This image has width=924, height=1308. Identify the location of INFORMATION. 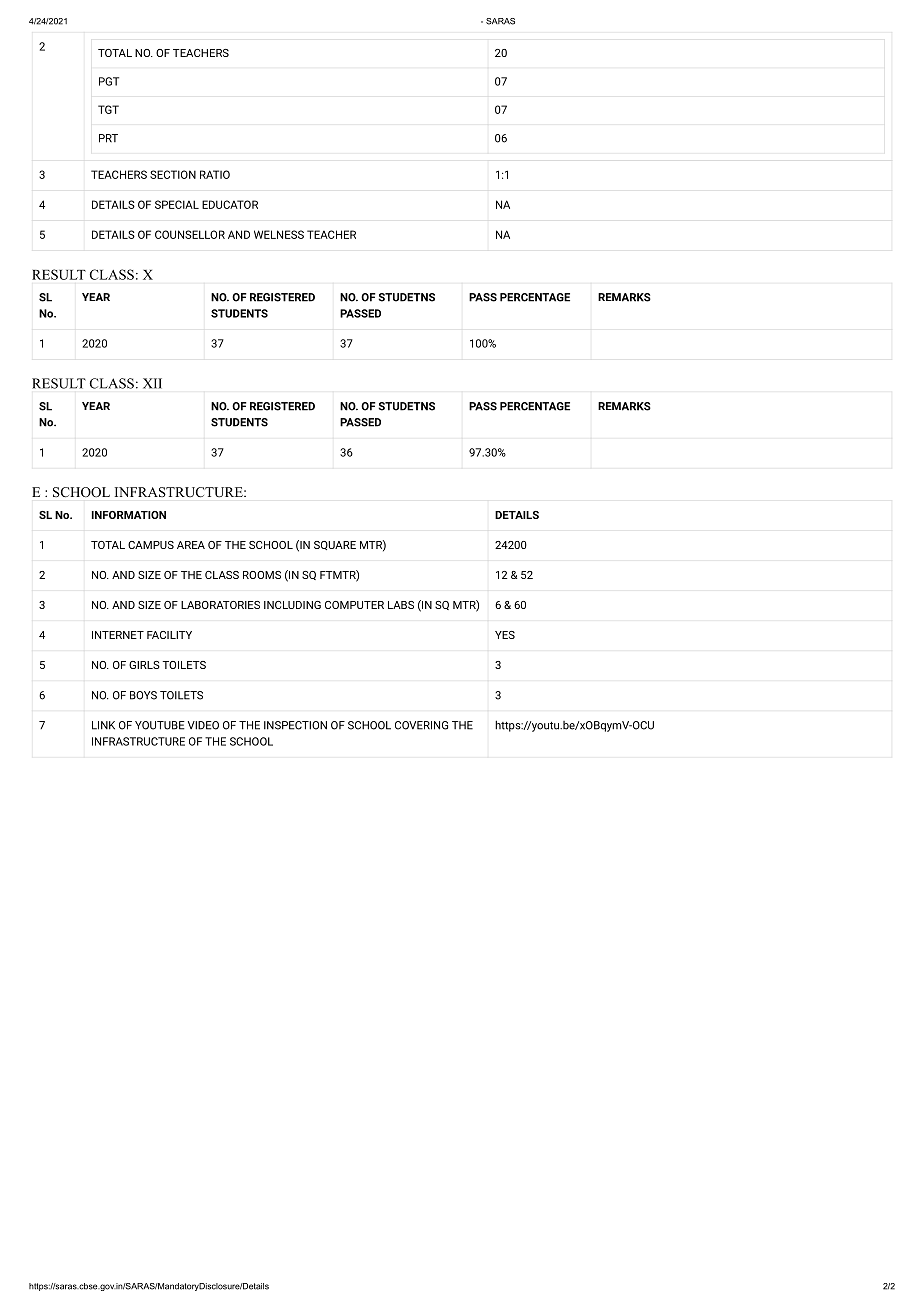
(129, 515).
